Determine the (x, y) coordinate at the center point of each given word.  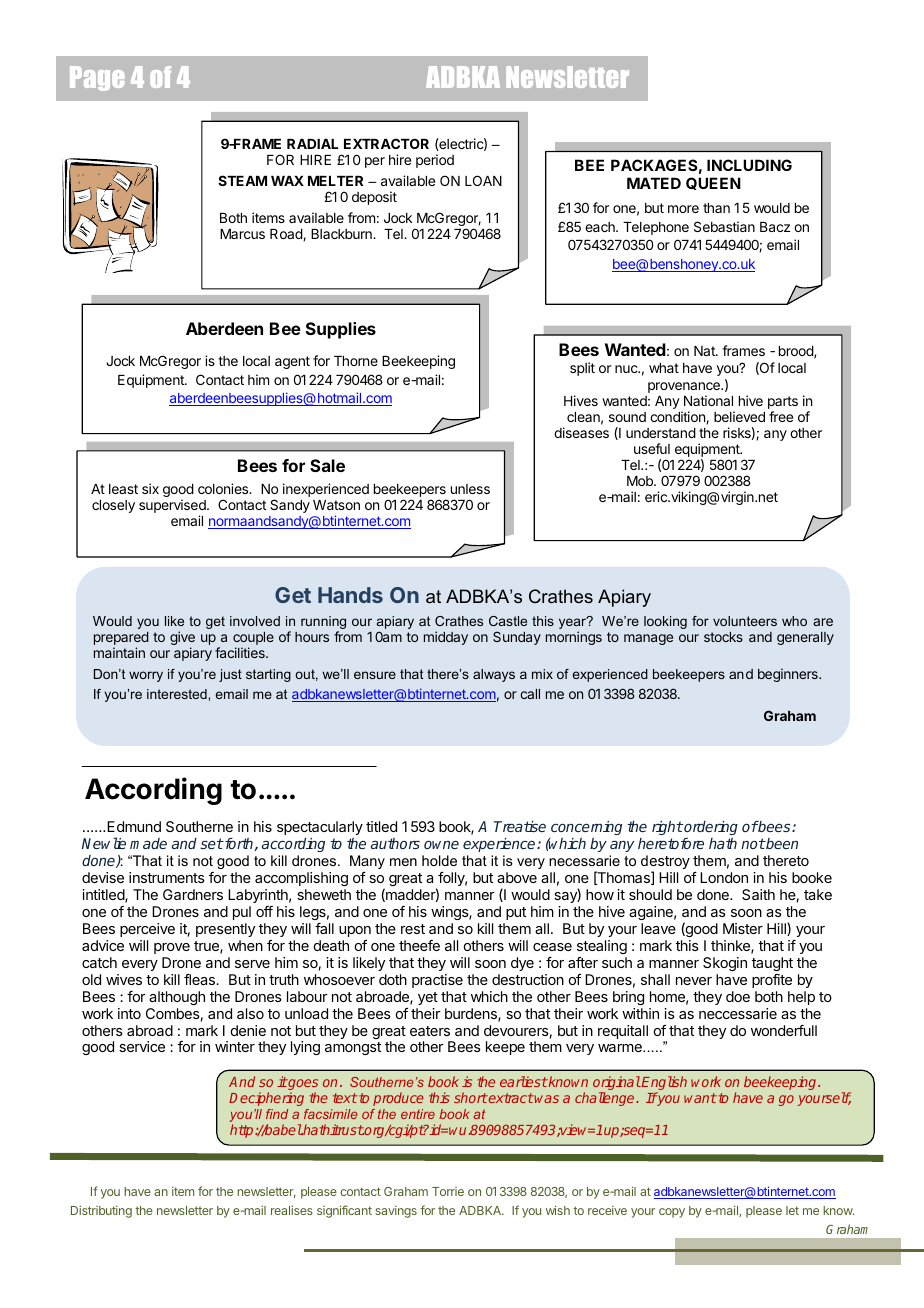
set (211, 843)
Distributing (101, 1212)
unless (470, 489)
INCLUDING (749, 165)
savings (396, 1212)
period (435, 161)
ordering (710, 828)
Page (97, 78)
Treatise (520, 826)
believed (739, 416)
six (150, 488)
